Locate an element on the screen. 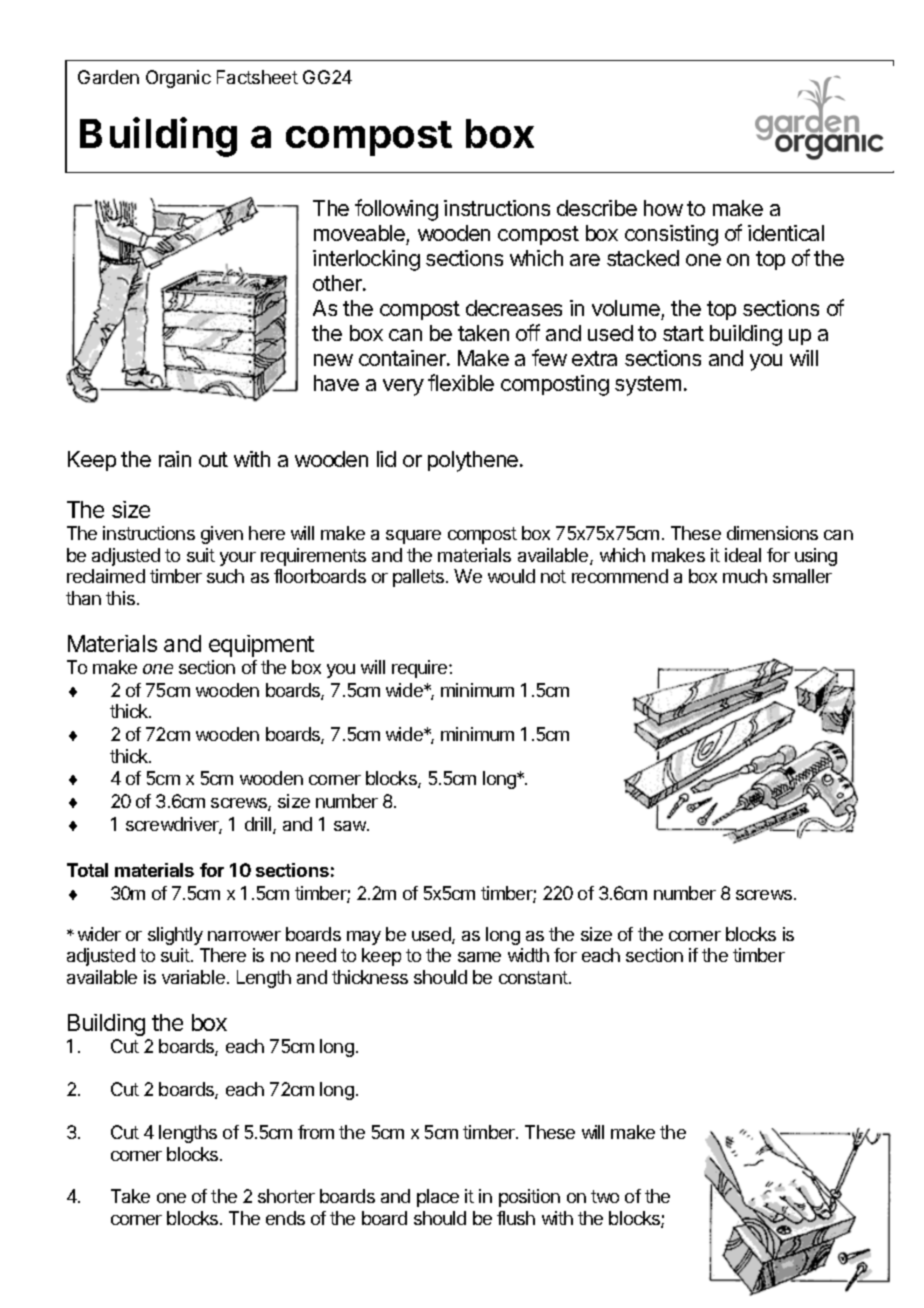  polythene is located at coordinates (474, 461).
